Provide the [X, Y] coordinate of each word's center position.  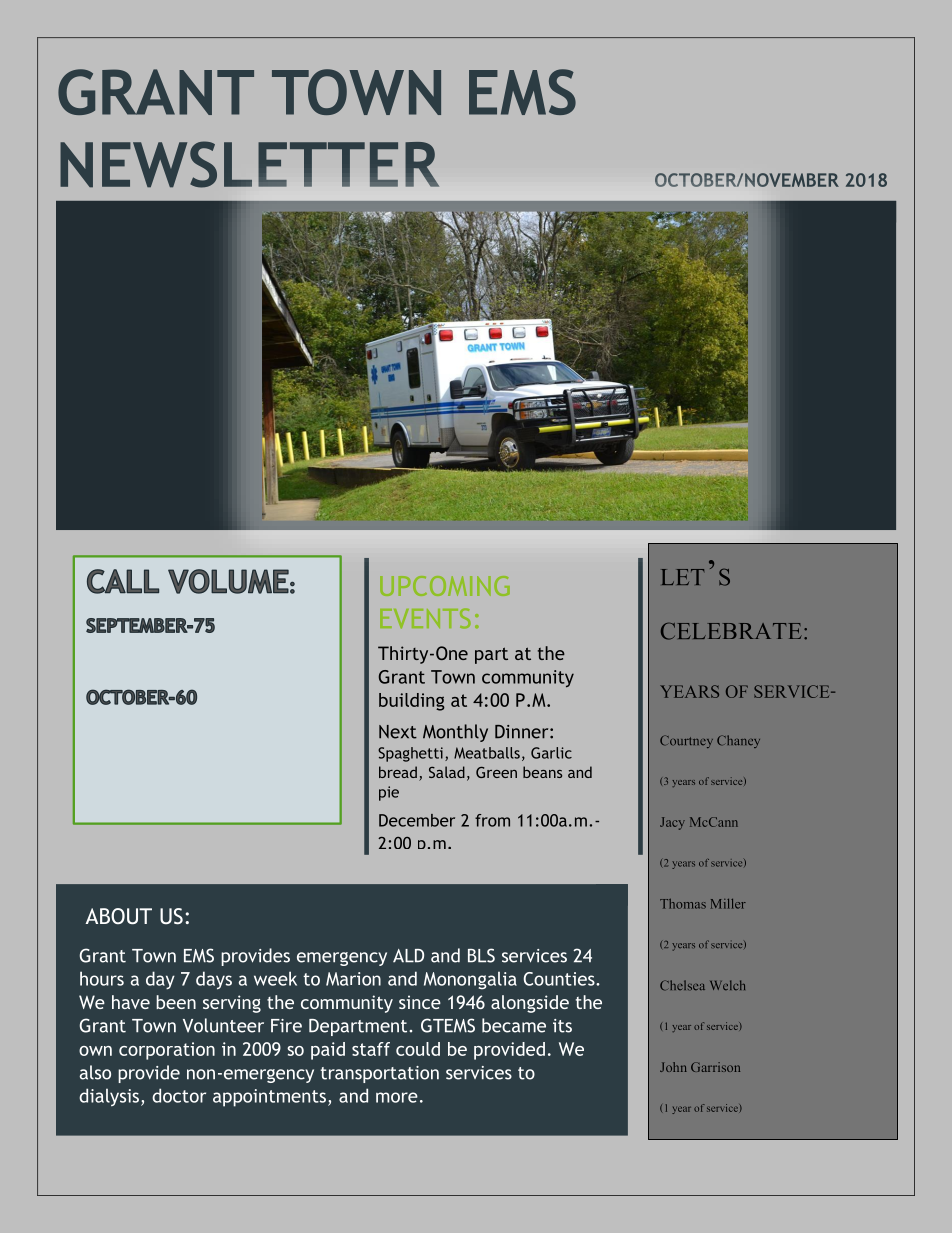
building [412, 702]
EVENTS [425, 618]
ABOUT [118, 916]
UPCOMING [445, 586]
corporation [167, 1051]
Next [398, 732]
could [418, 1049]
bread [398, 772]
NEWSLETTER [249, 164]
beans [542, 772]
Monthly [455, 733]
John [673, 1067]
